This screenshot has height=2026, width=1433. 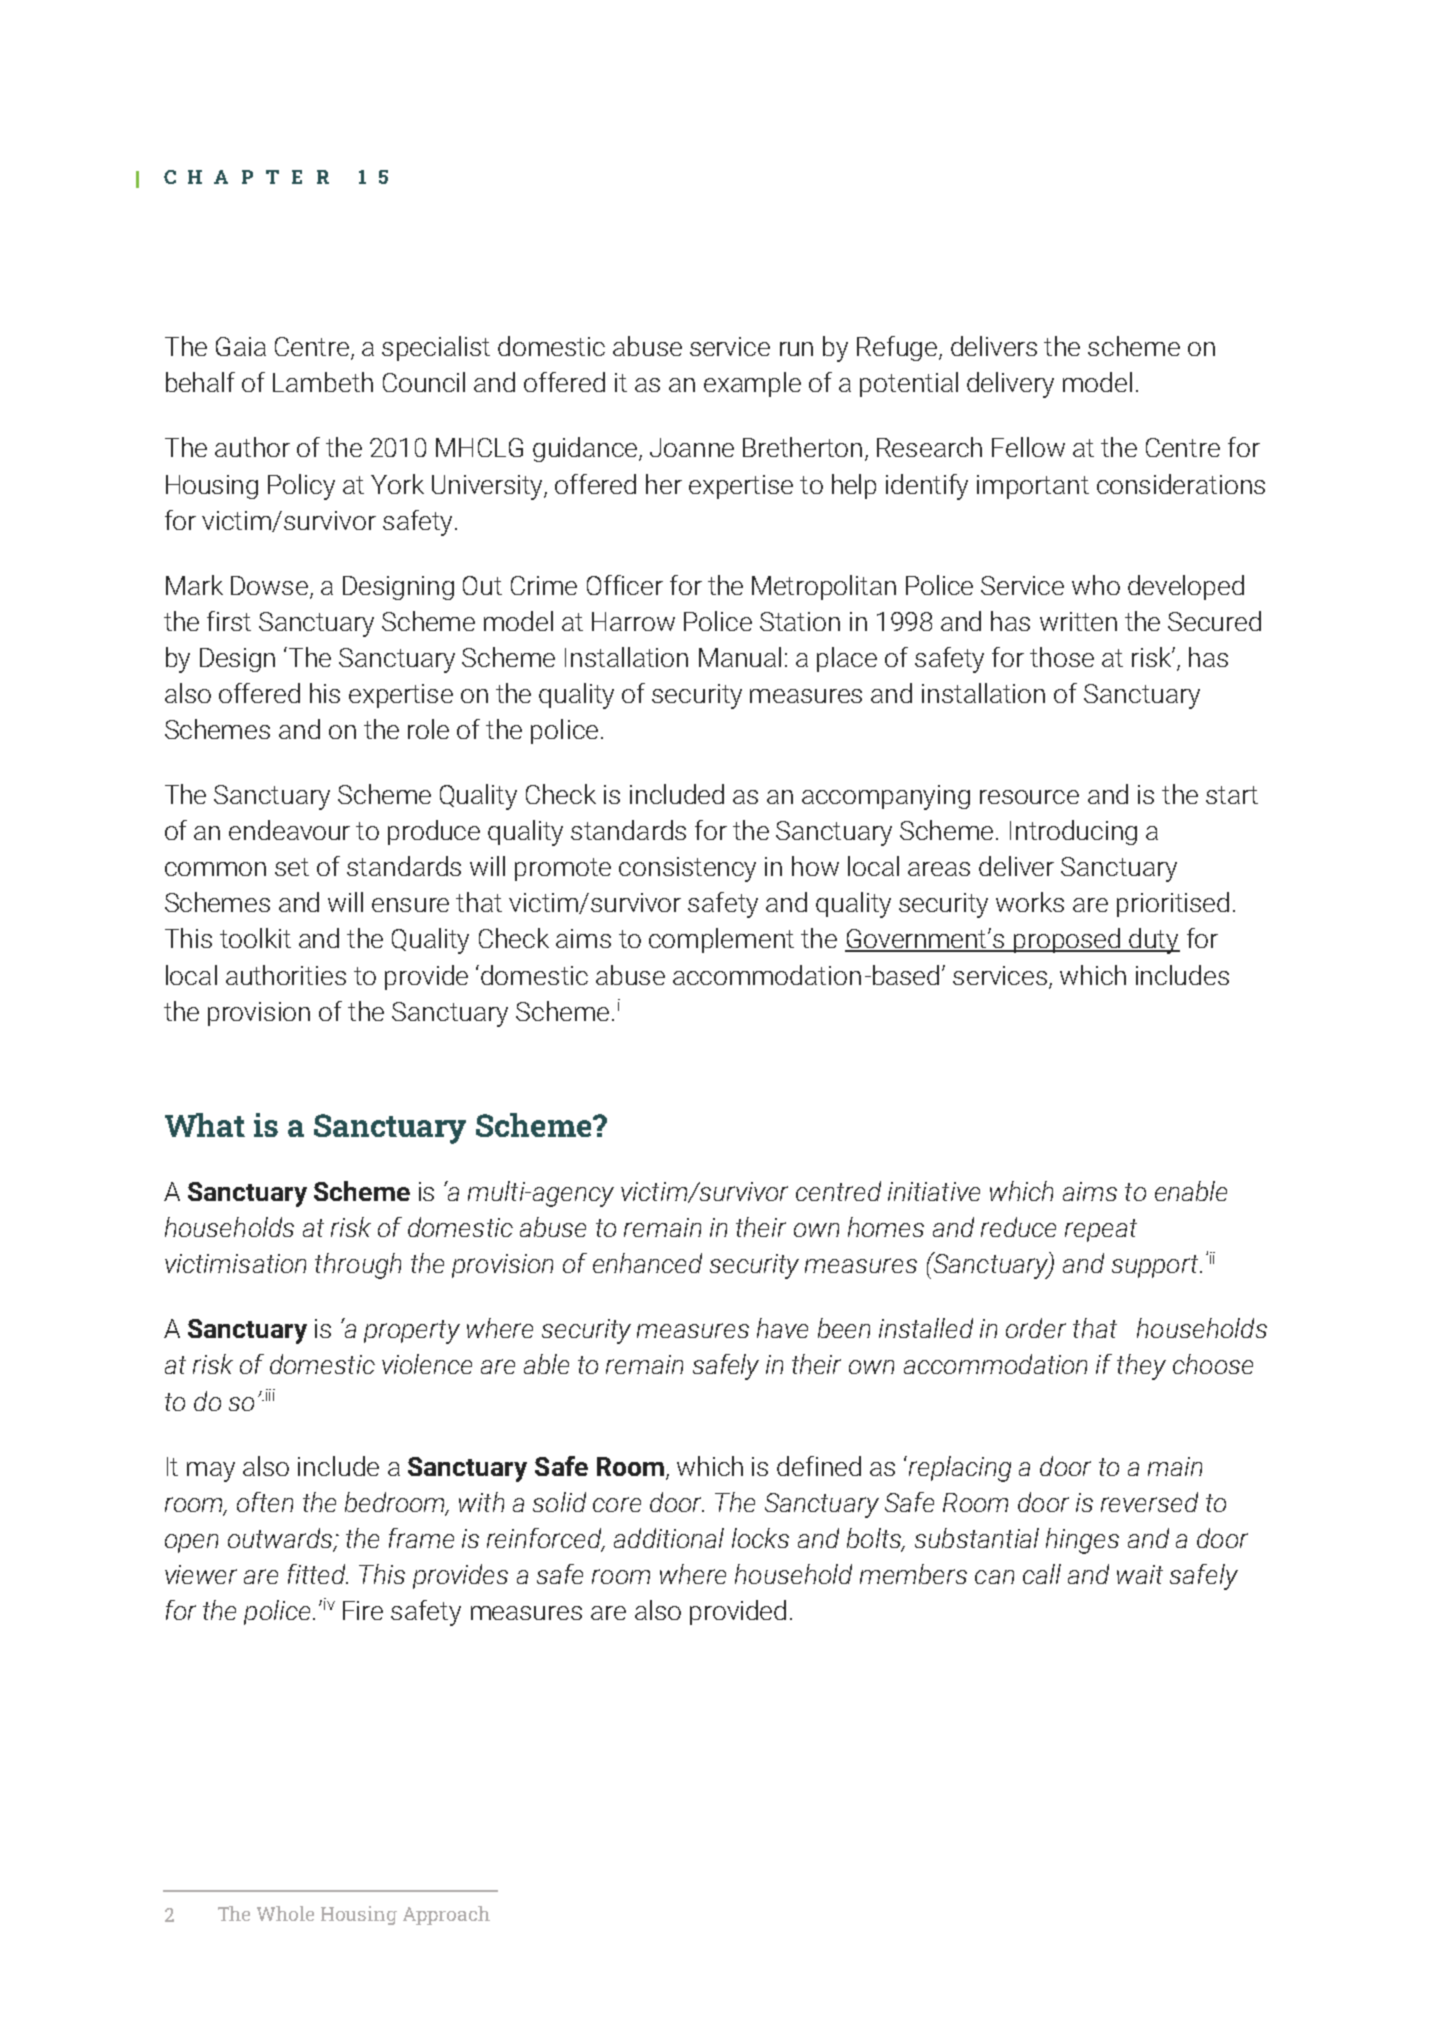 What do you see at coordinates (285, 1913) in the screenshot?
I see `Whole` at bounding box center [285, 1913].
